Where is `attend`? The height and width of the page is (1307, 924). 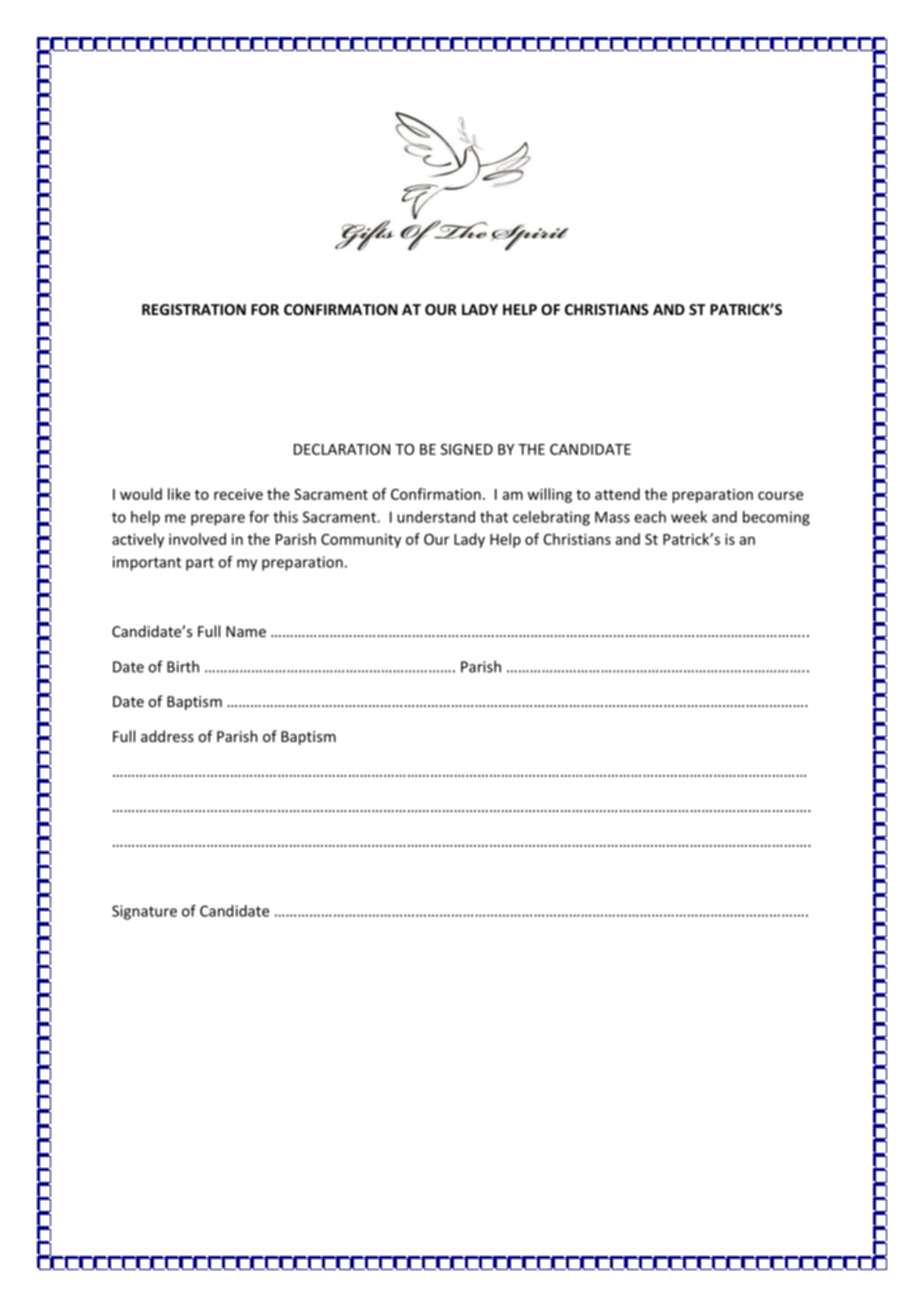
attend is located at coordinates (617, 494).
